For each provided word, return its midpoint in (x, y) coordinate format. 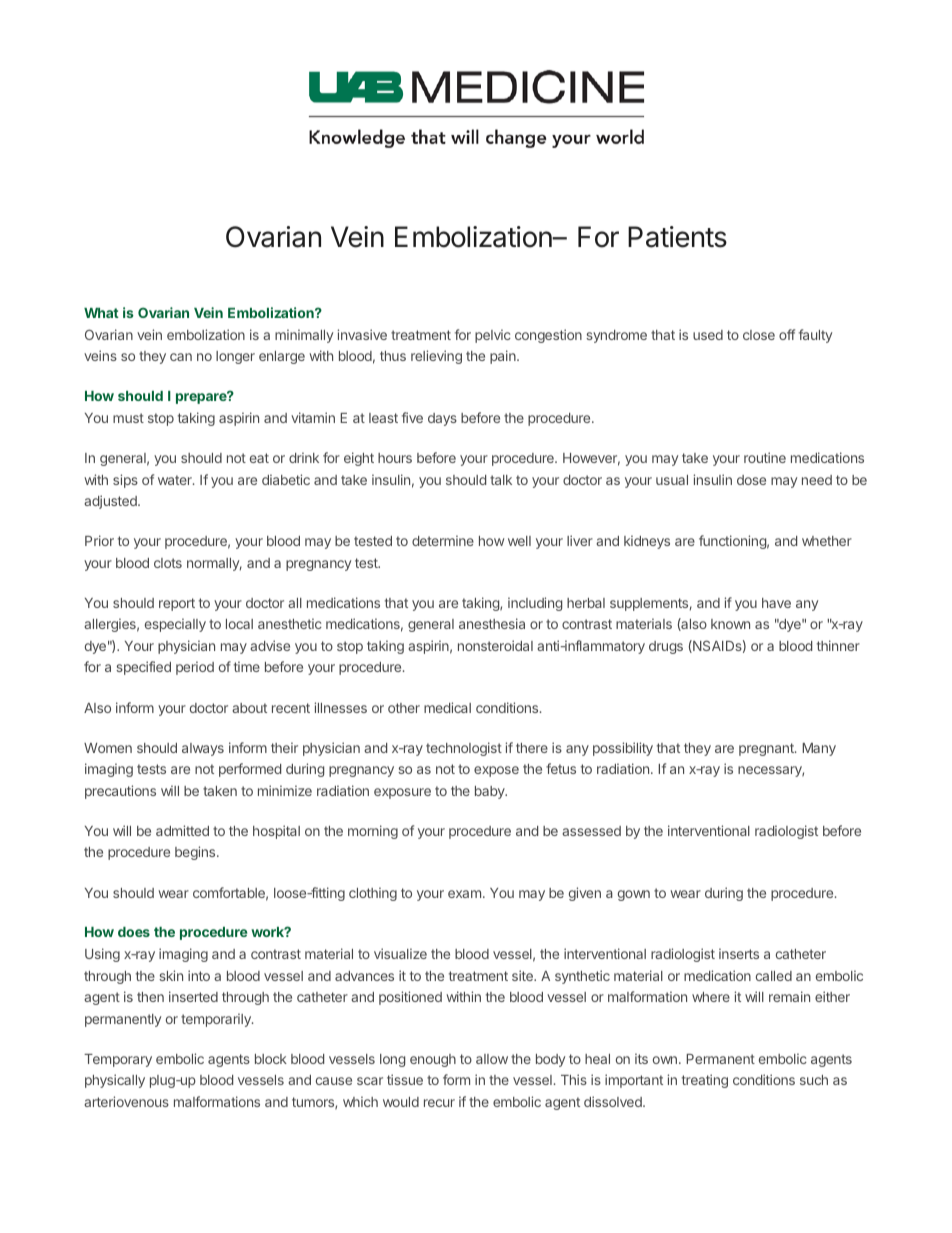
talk (501, 480)
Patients (677, 237)
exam (464, 894)
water (176, 480)
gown (634, 895)
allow (492, 1059)
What (101, 313)
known (730, 624)
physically (115, 1081)
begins (196, 853)
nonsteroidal (495, 645)
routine (765, 457)
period (195, 668)
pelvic (493, 336)
